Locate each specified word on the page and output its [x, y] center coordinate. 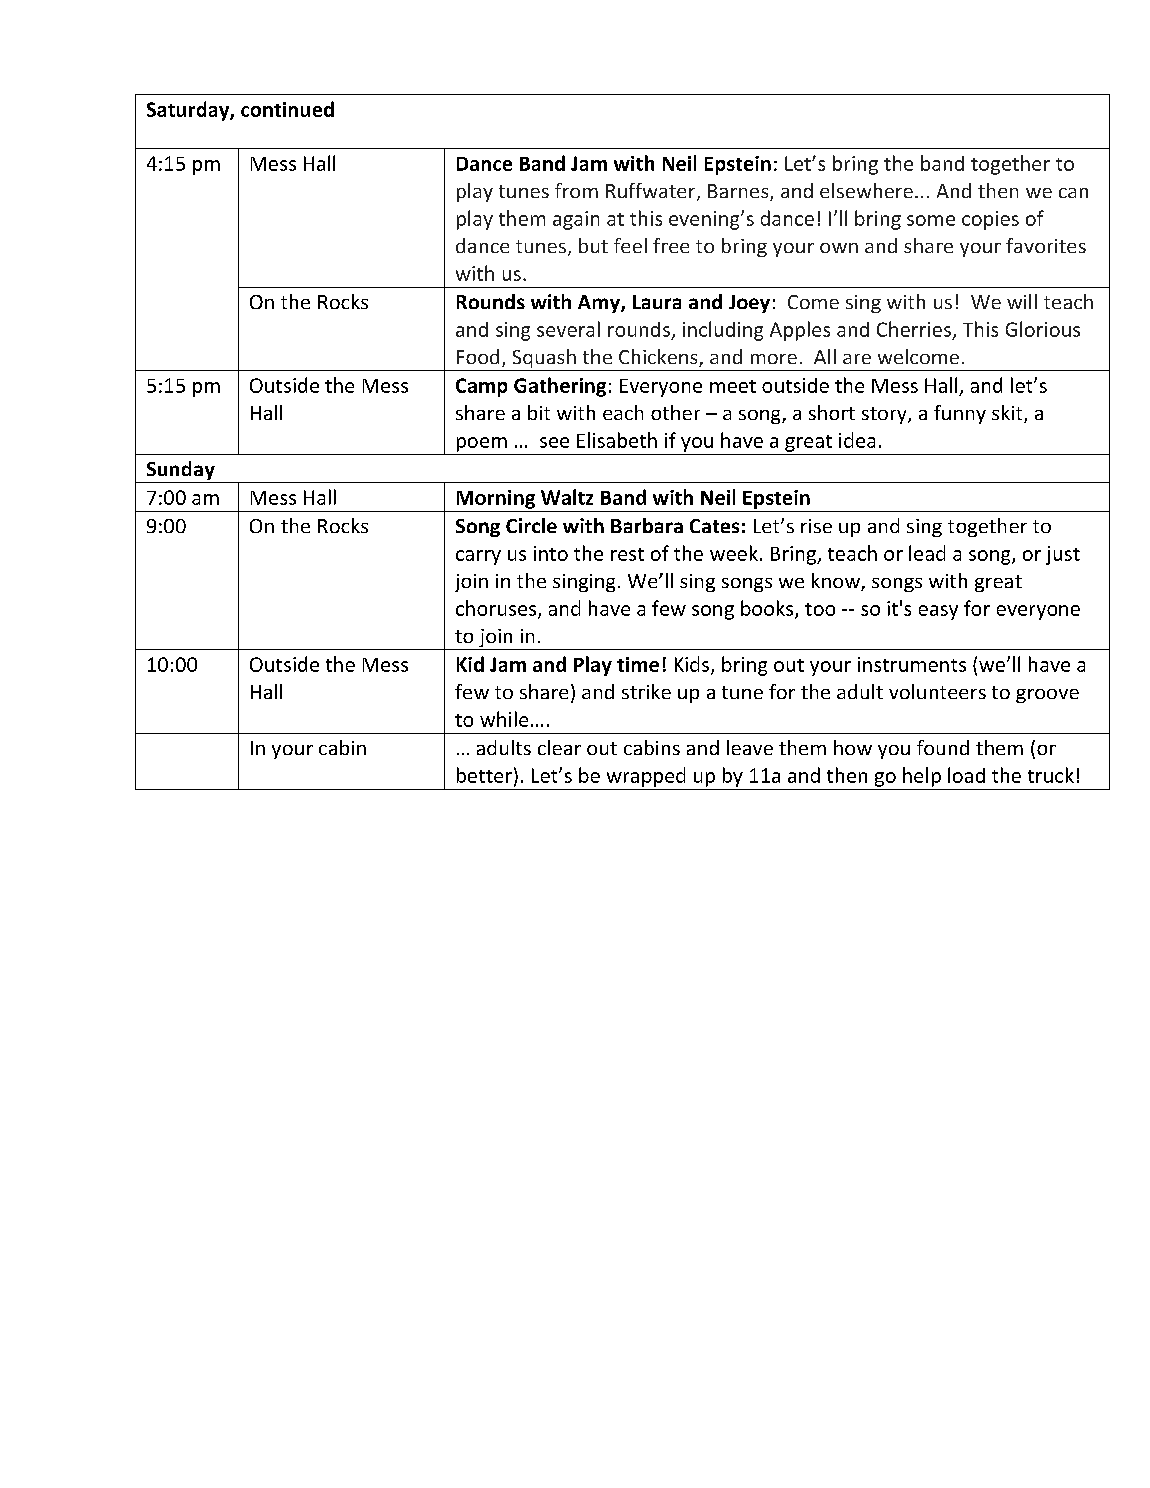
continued [287, 109]
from [576, 190]
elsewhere [866, 190]
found [943, 747]
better [484, 775]
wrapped [646, 777]
